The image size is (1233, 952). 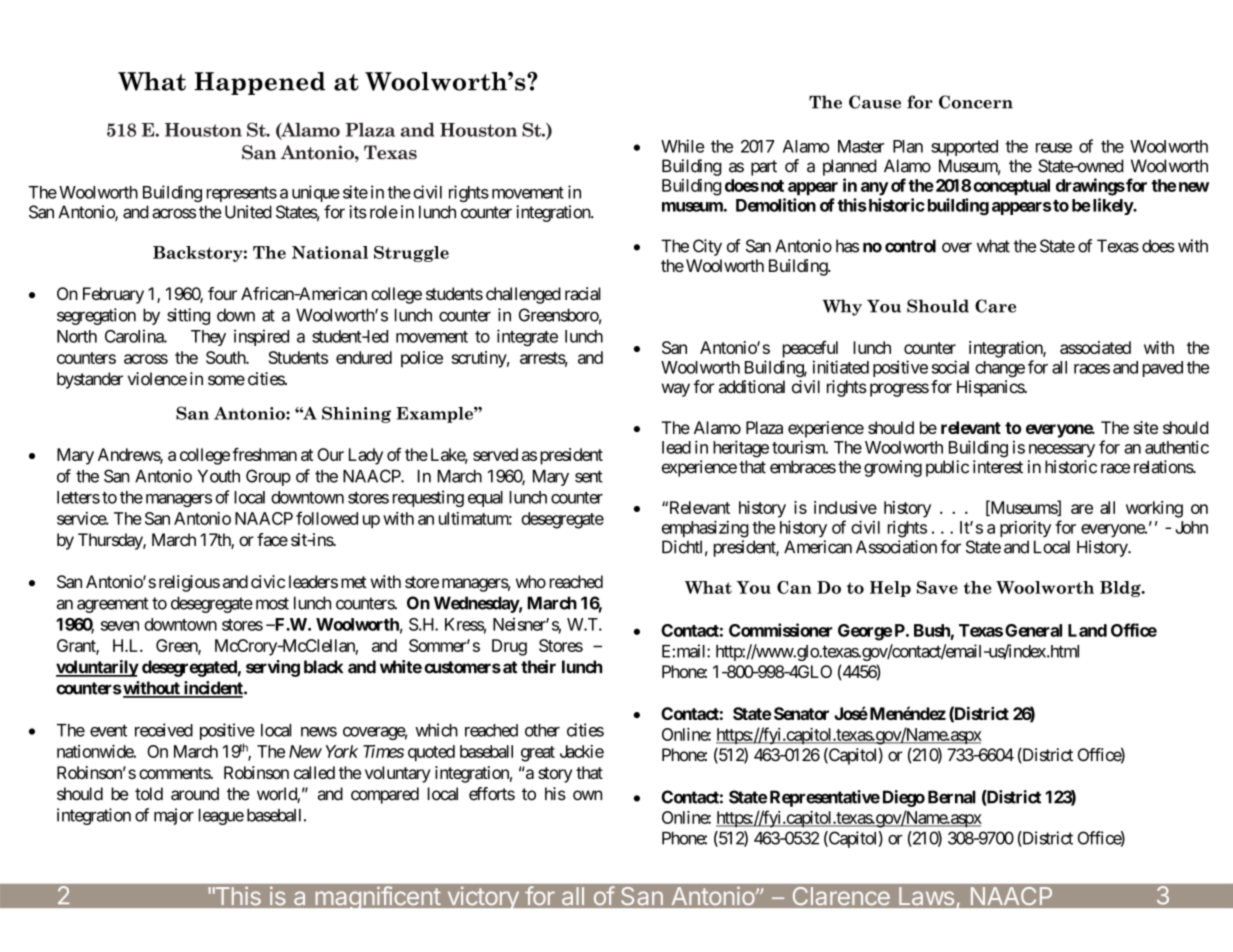 I want to click on around, so click(x=195, y=794).
